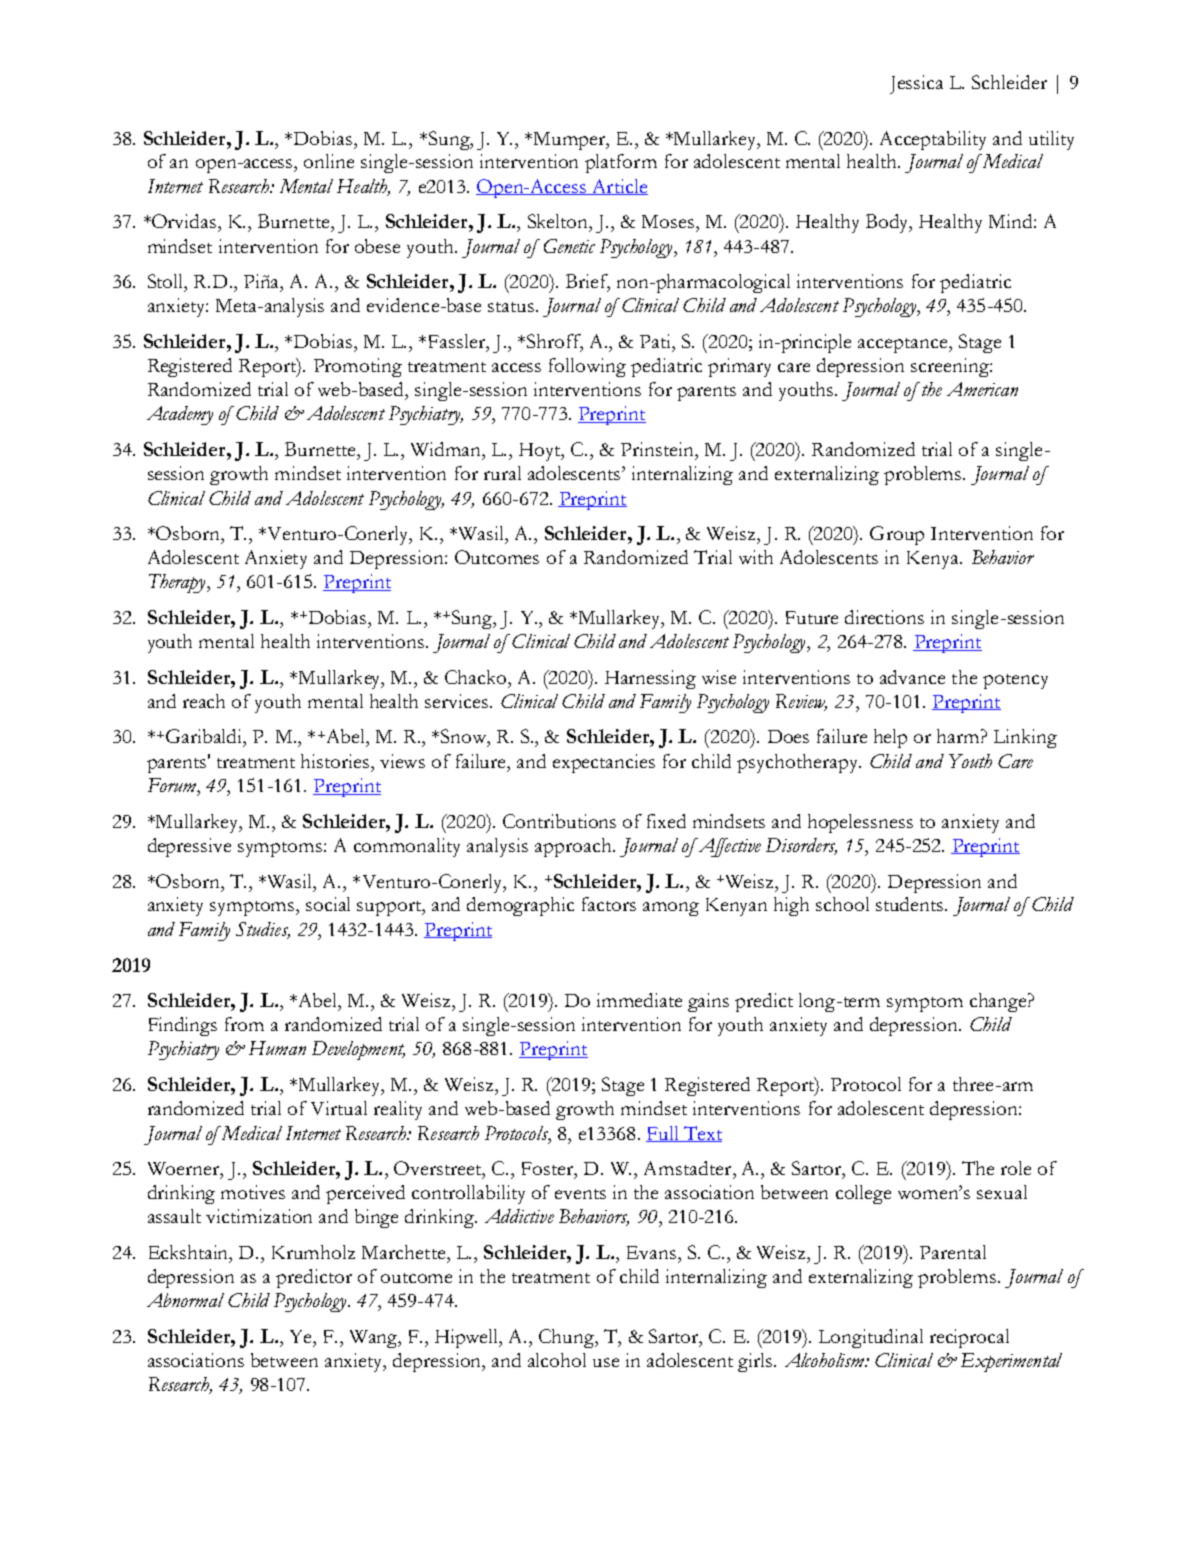 The width and height of the page is (1191, 1541). Describe the element at coordinates (904, 345) in the page. I see `acceptance` at that location.
